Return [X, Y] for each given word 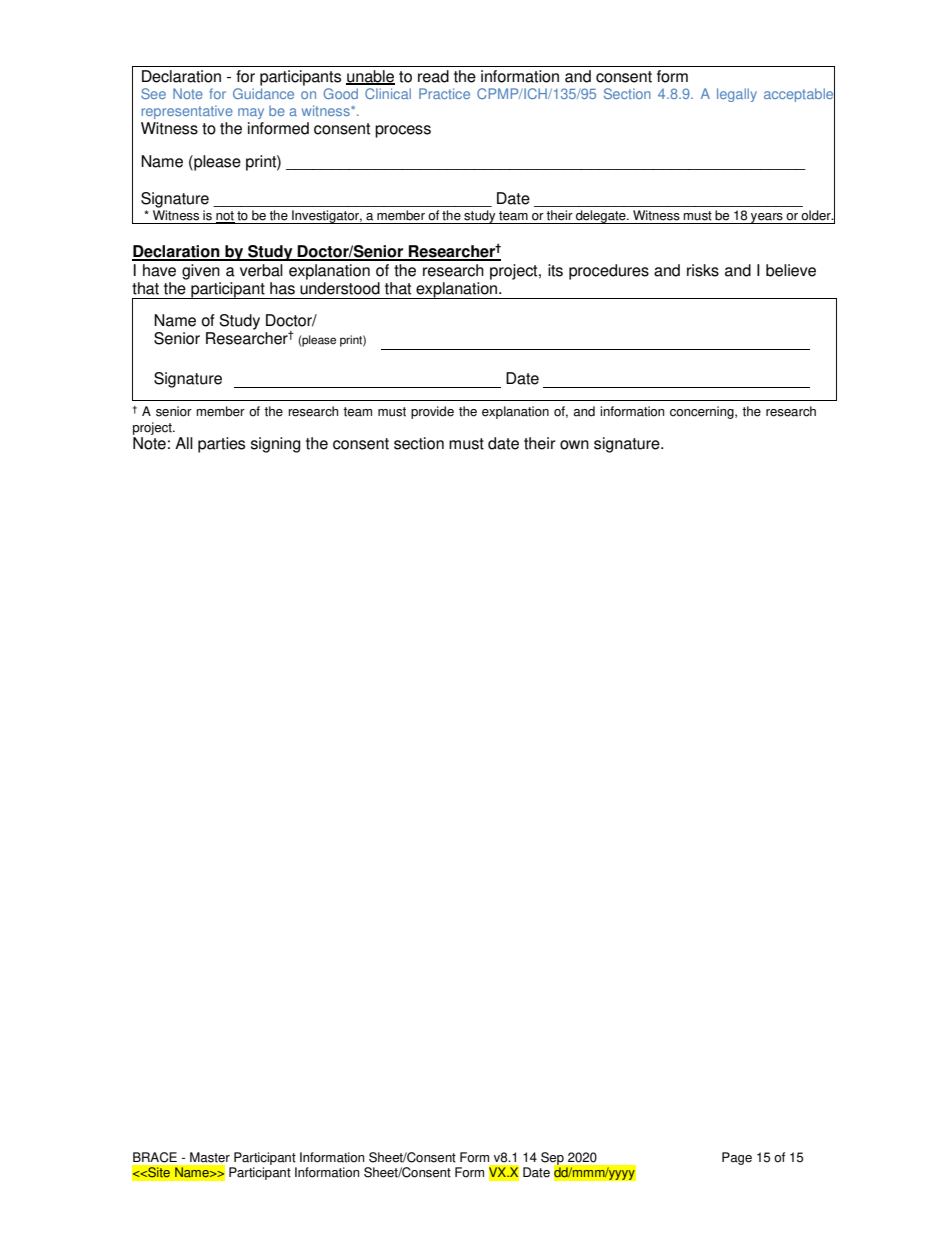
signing [276, 445]
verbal [261, 270]
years [767, 218]
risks [703, 270]
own [574, 445]
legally [737, 95]
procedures [609, 272]
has [282, 288]
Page [737, 1158]
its [555, 270]
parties [221, 445]
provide [432, 412]
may [251, 113]
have [159, 270]
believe [791, 270]
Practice [444, 93]
